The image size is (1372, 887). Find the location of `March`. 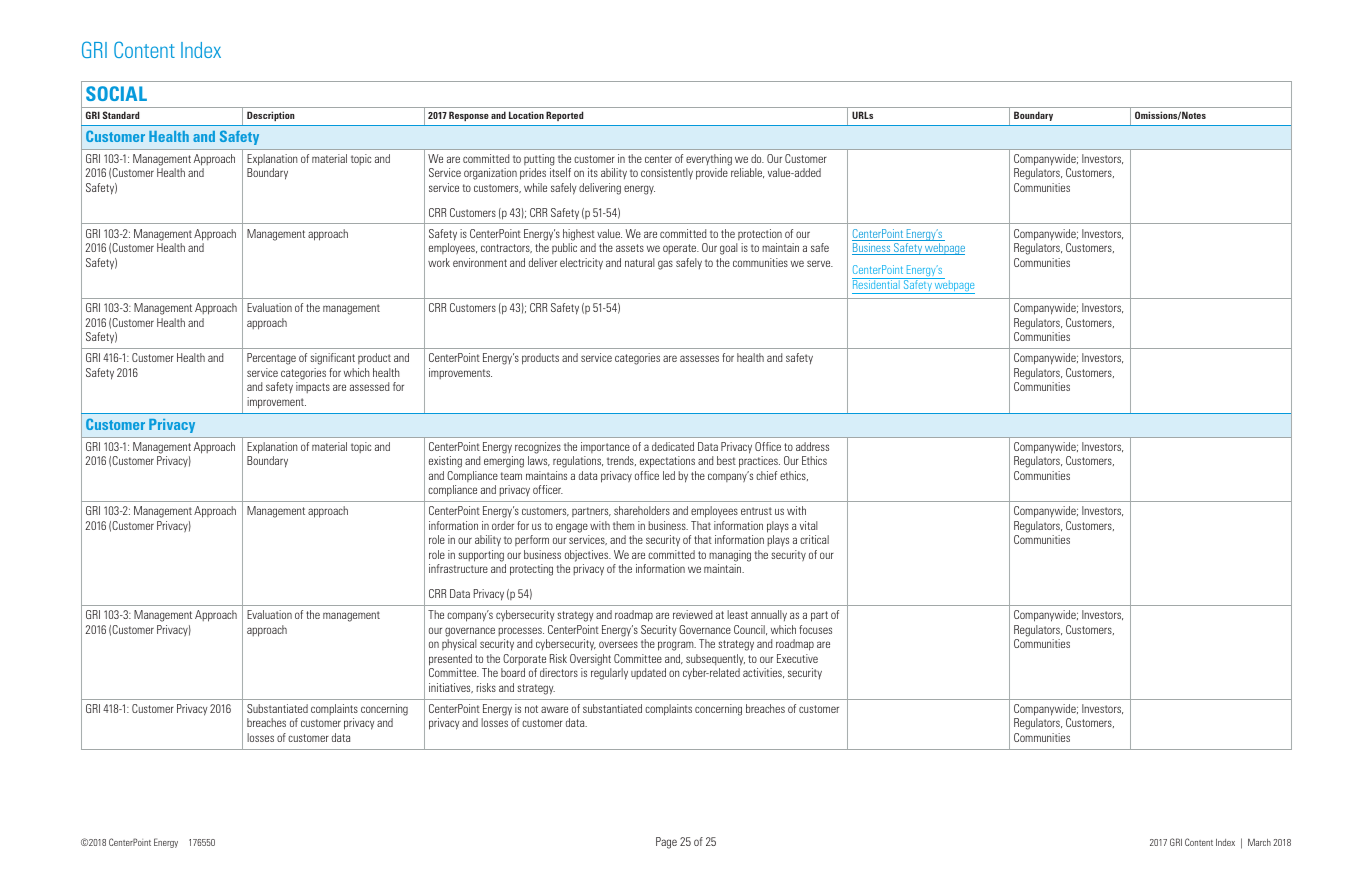

March is located at coordinates (1259, 842).
